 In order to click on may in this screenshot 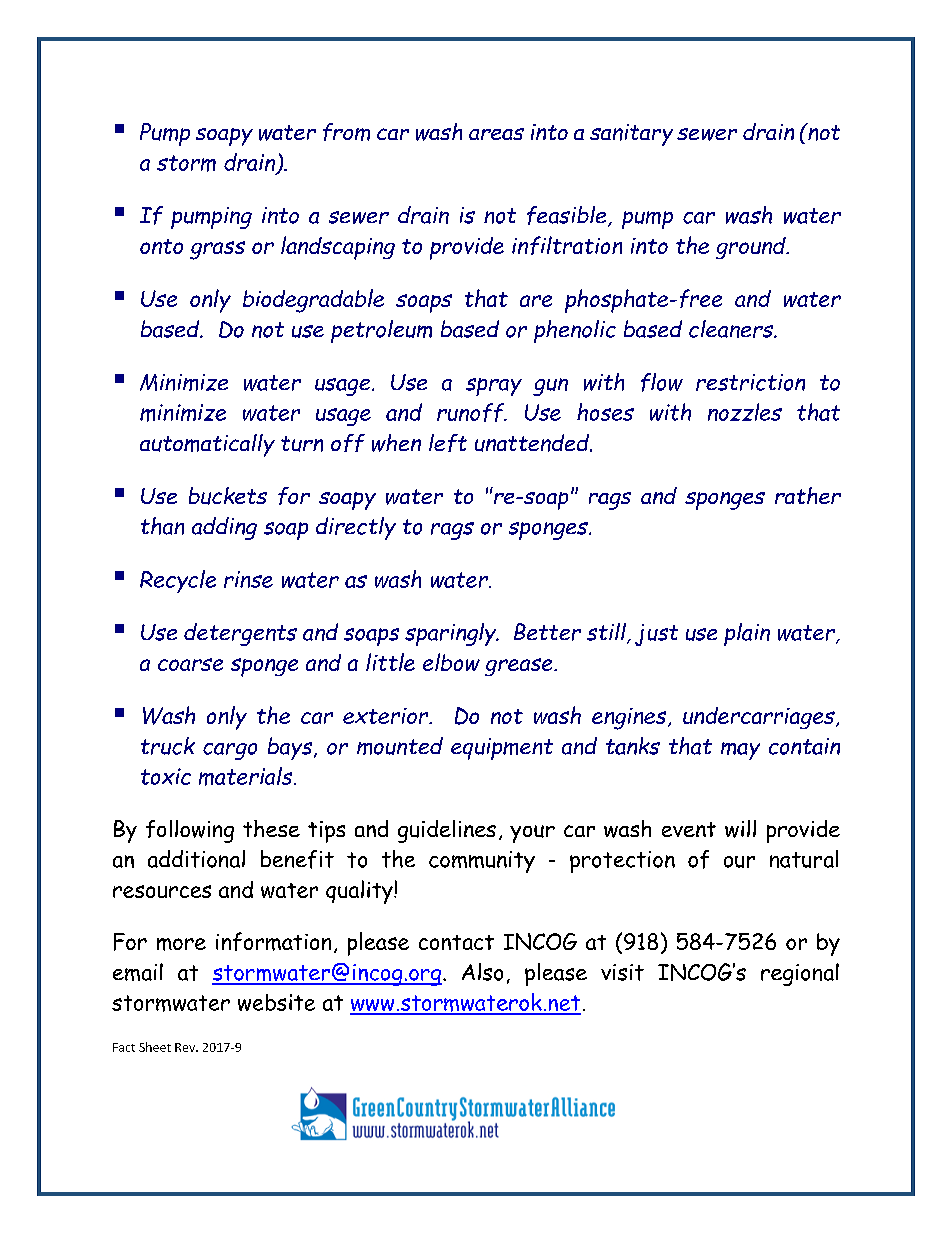, I will do `click(740, 751)`.
